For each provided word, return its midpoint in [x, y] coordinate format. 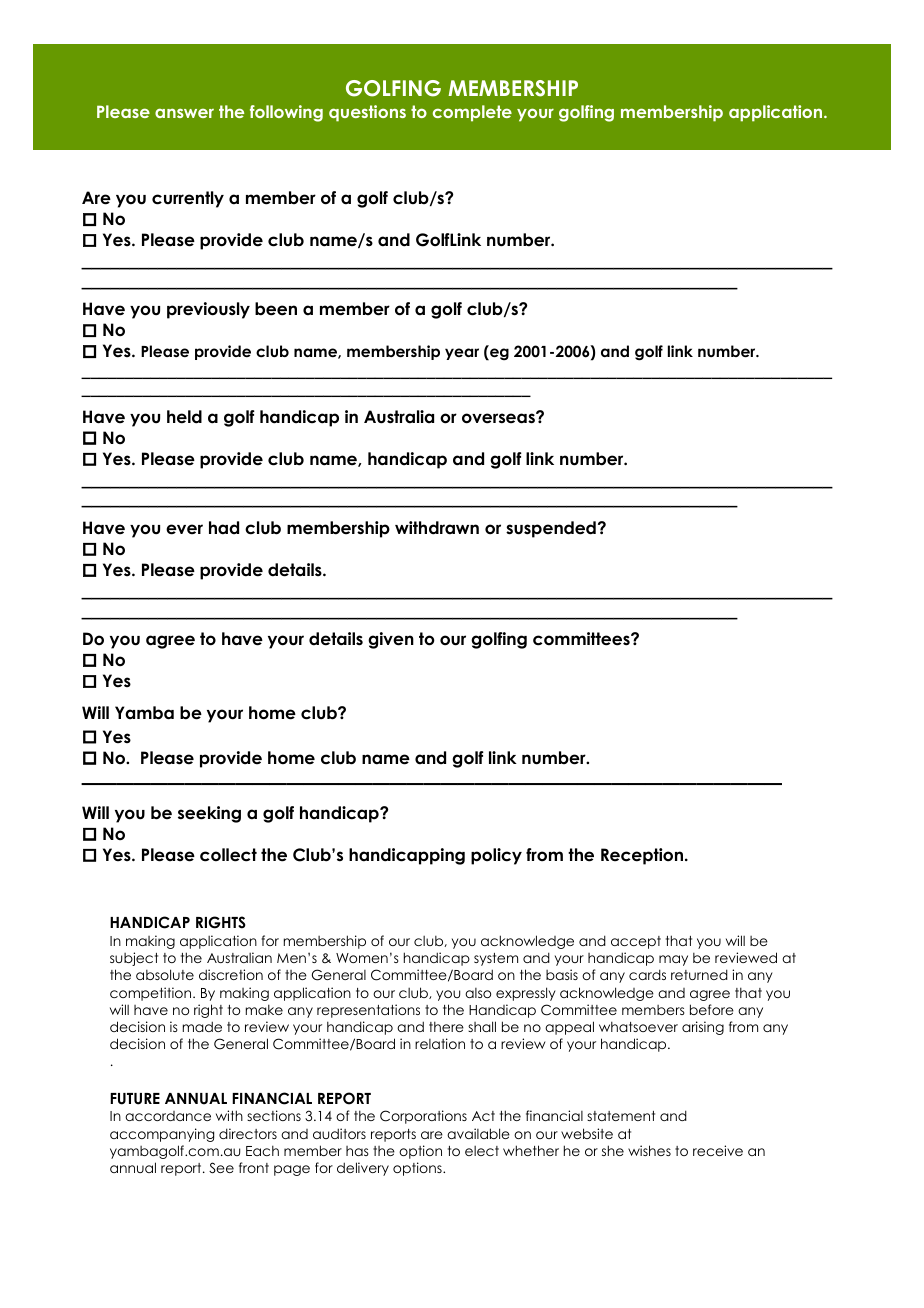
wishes [649, 1150]
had [224, 528]
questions [367, 113]
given [391, 640]
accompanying [162, 1135]
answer [184, 113]
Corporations [423, 1117]
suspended [551, 529]
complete [472, 113]
